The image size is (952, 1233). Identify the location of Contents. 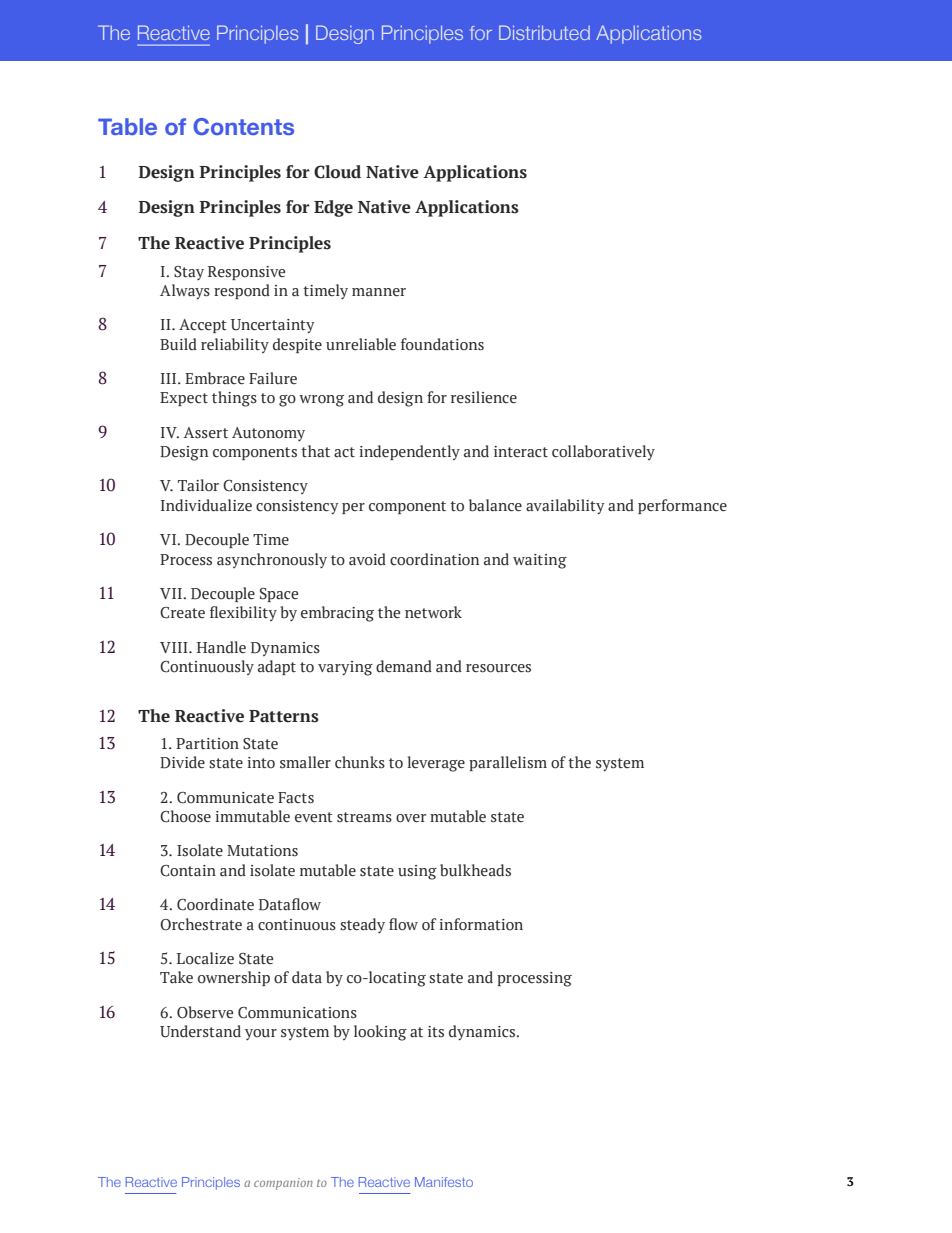
(243, 126).
